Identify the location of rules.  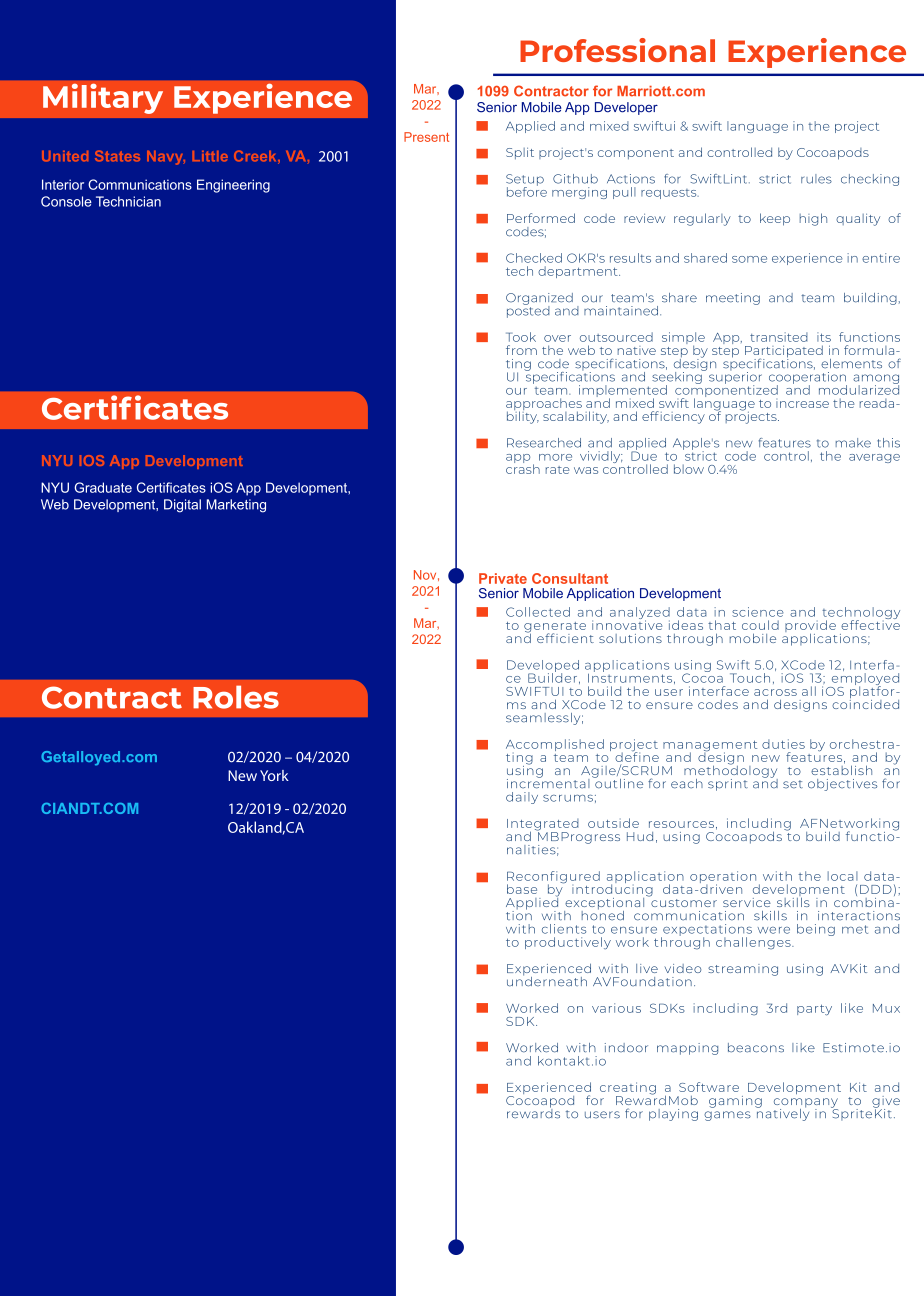
(816, 179).
